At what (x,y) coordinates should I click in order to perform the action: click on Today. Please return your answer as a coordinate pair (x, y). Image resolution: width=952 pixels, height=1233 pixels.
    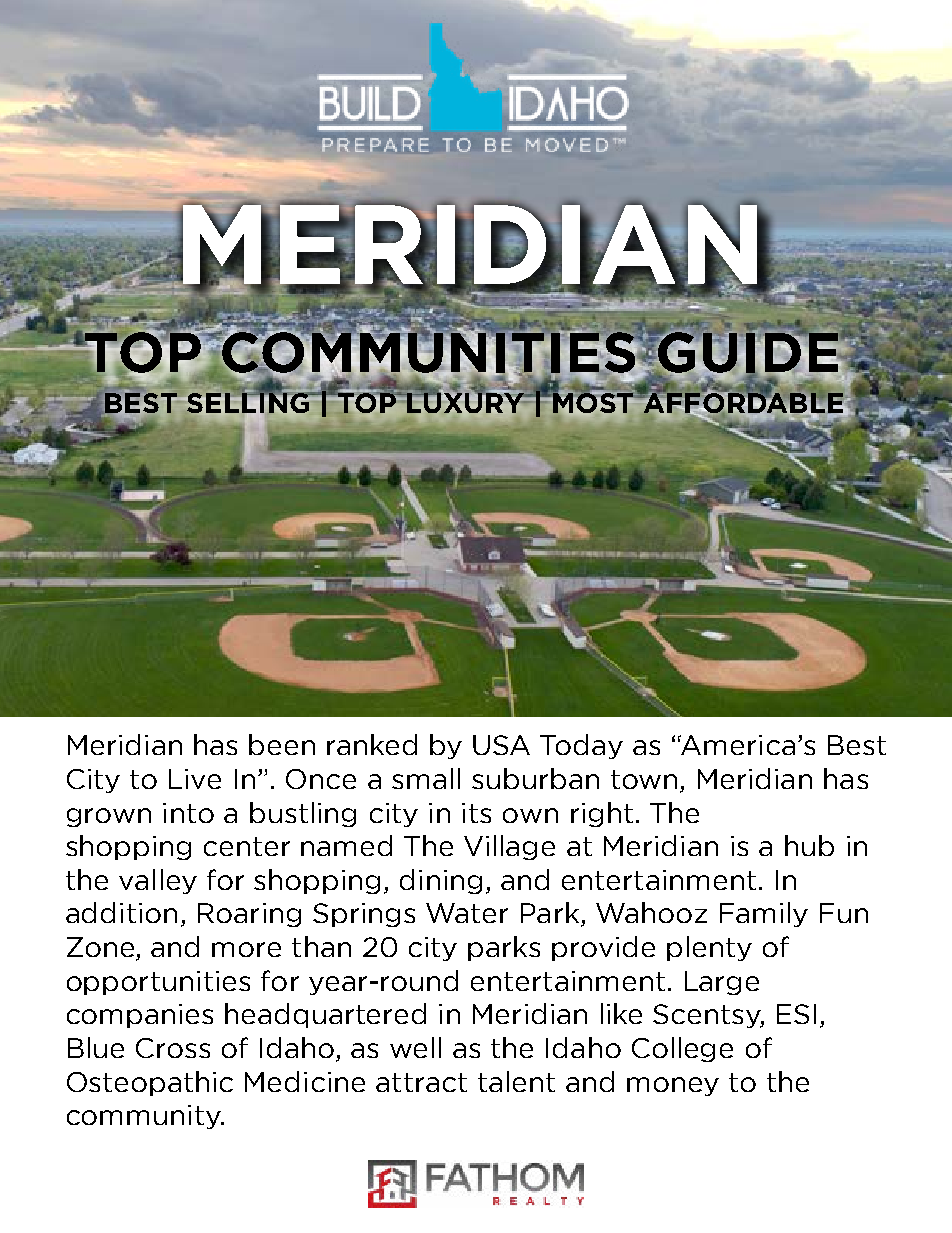
    Looking at the image, I should click on (581, 746).
